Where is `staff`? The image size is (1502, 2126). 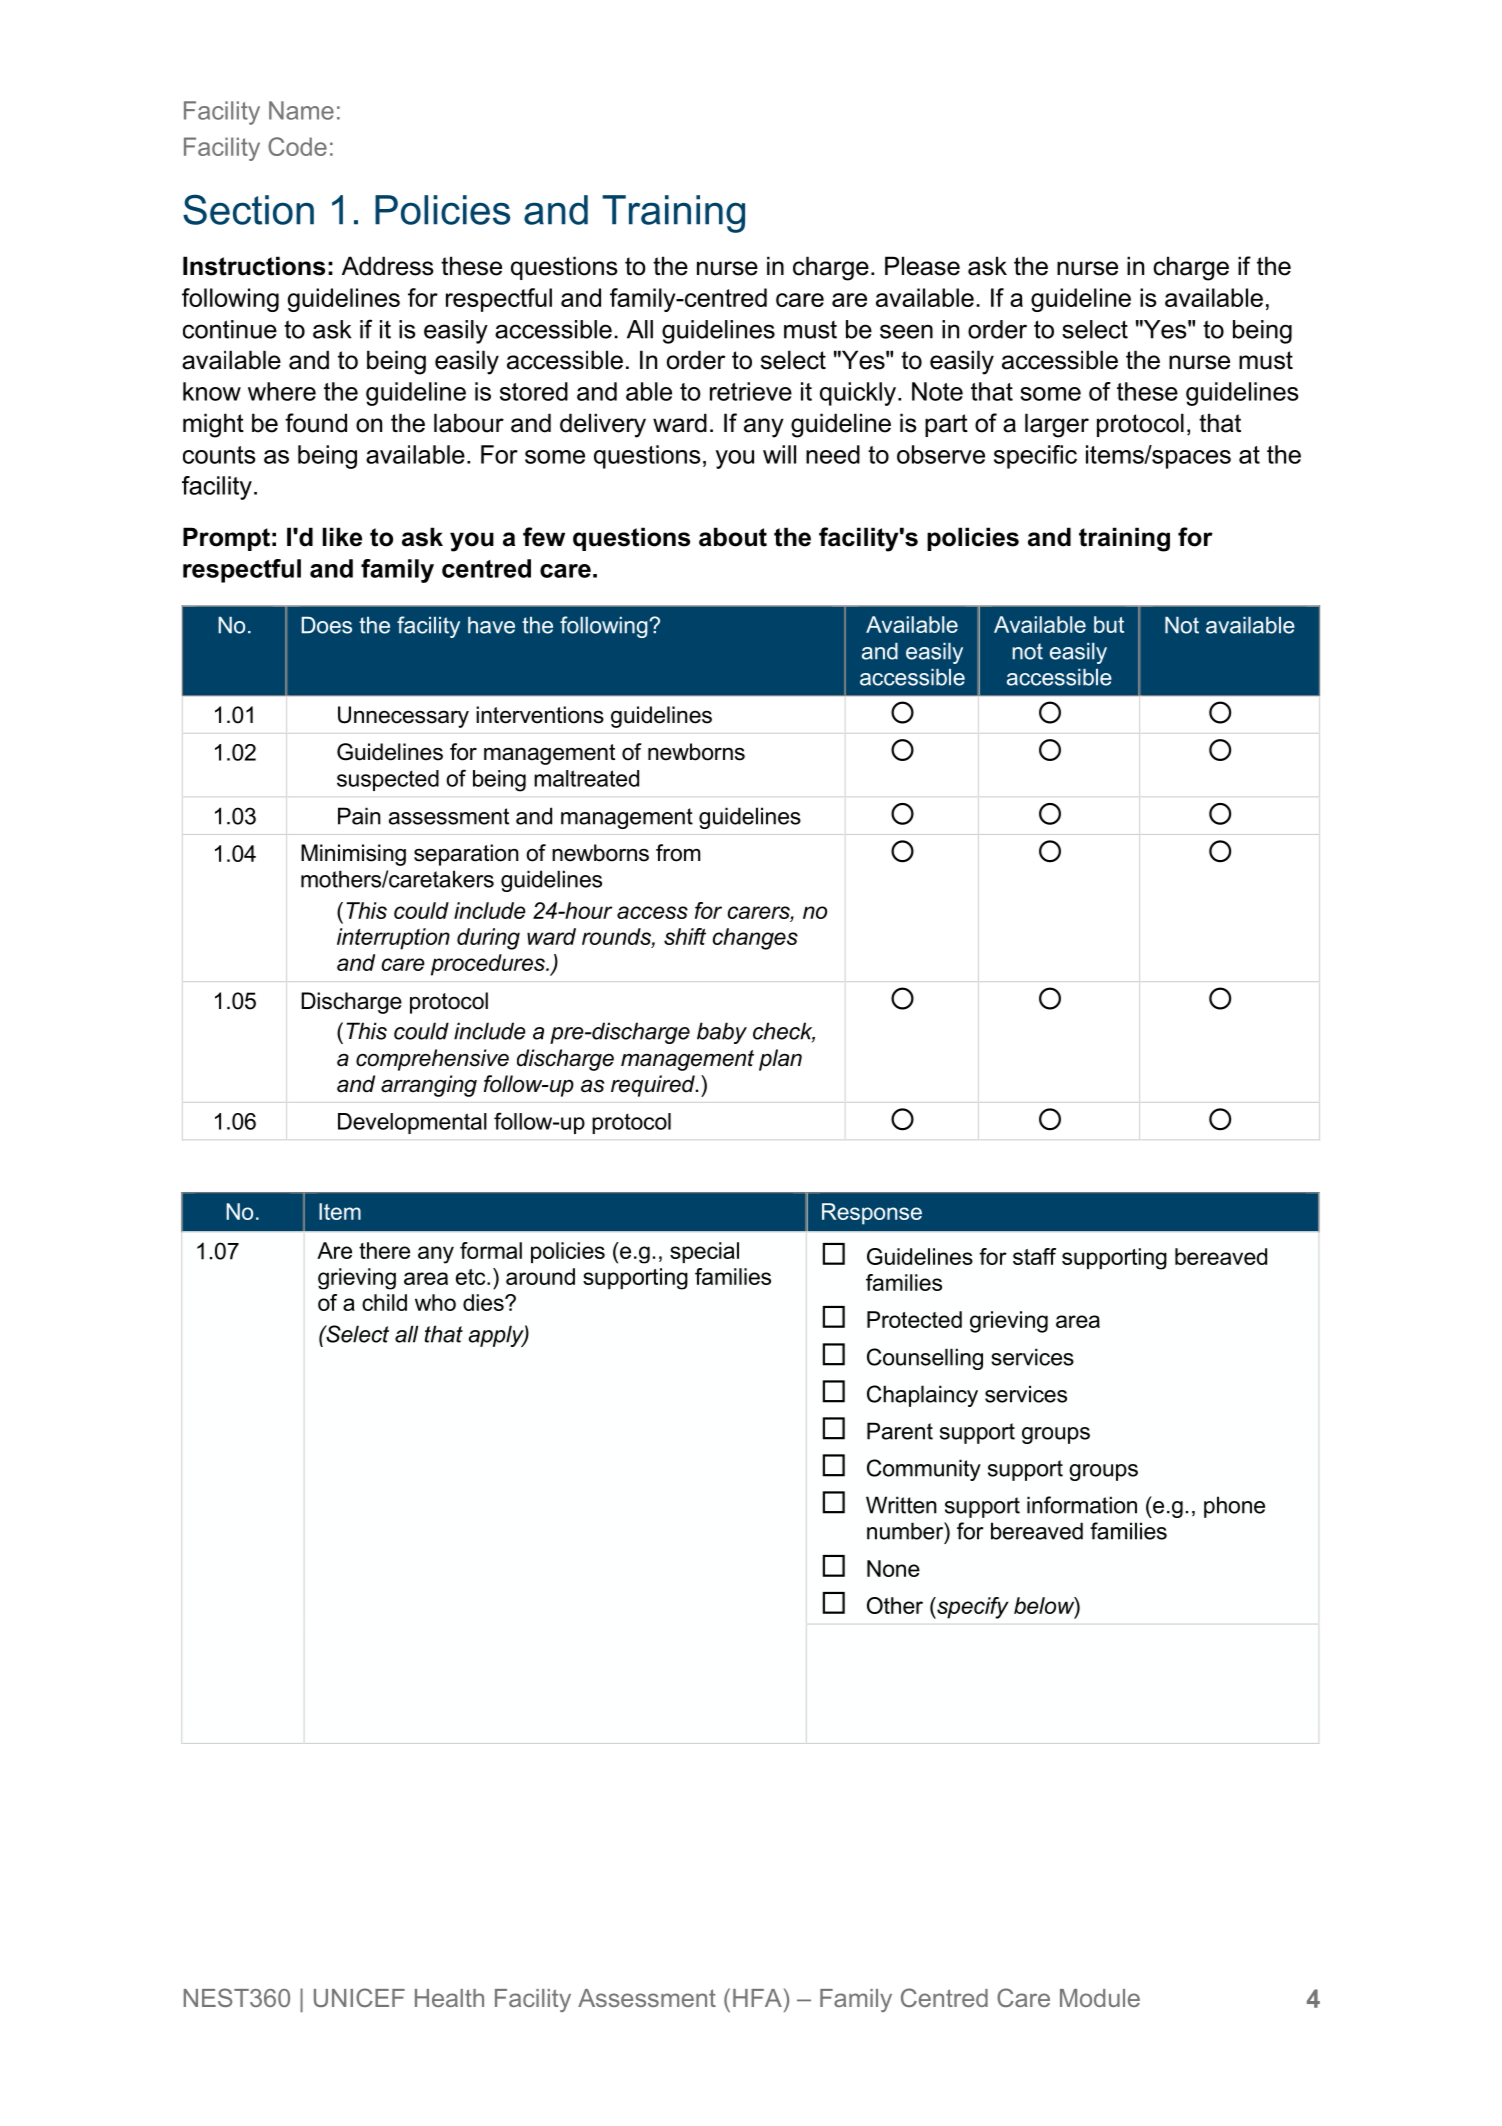 staff is located at coordinates (1034, 1256).
